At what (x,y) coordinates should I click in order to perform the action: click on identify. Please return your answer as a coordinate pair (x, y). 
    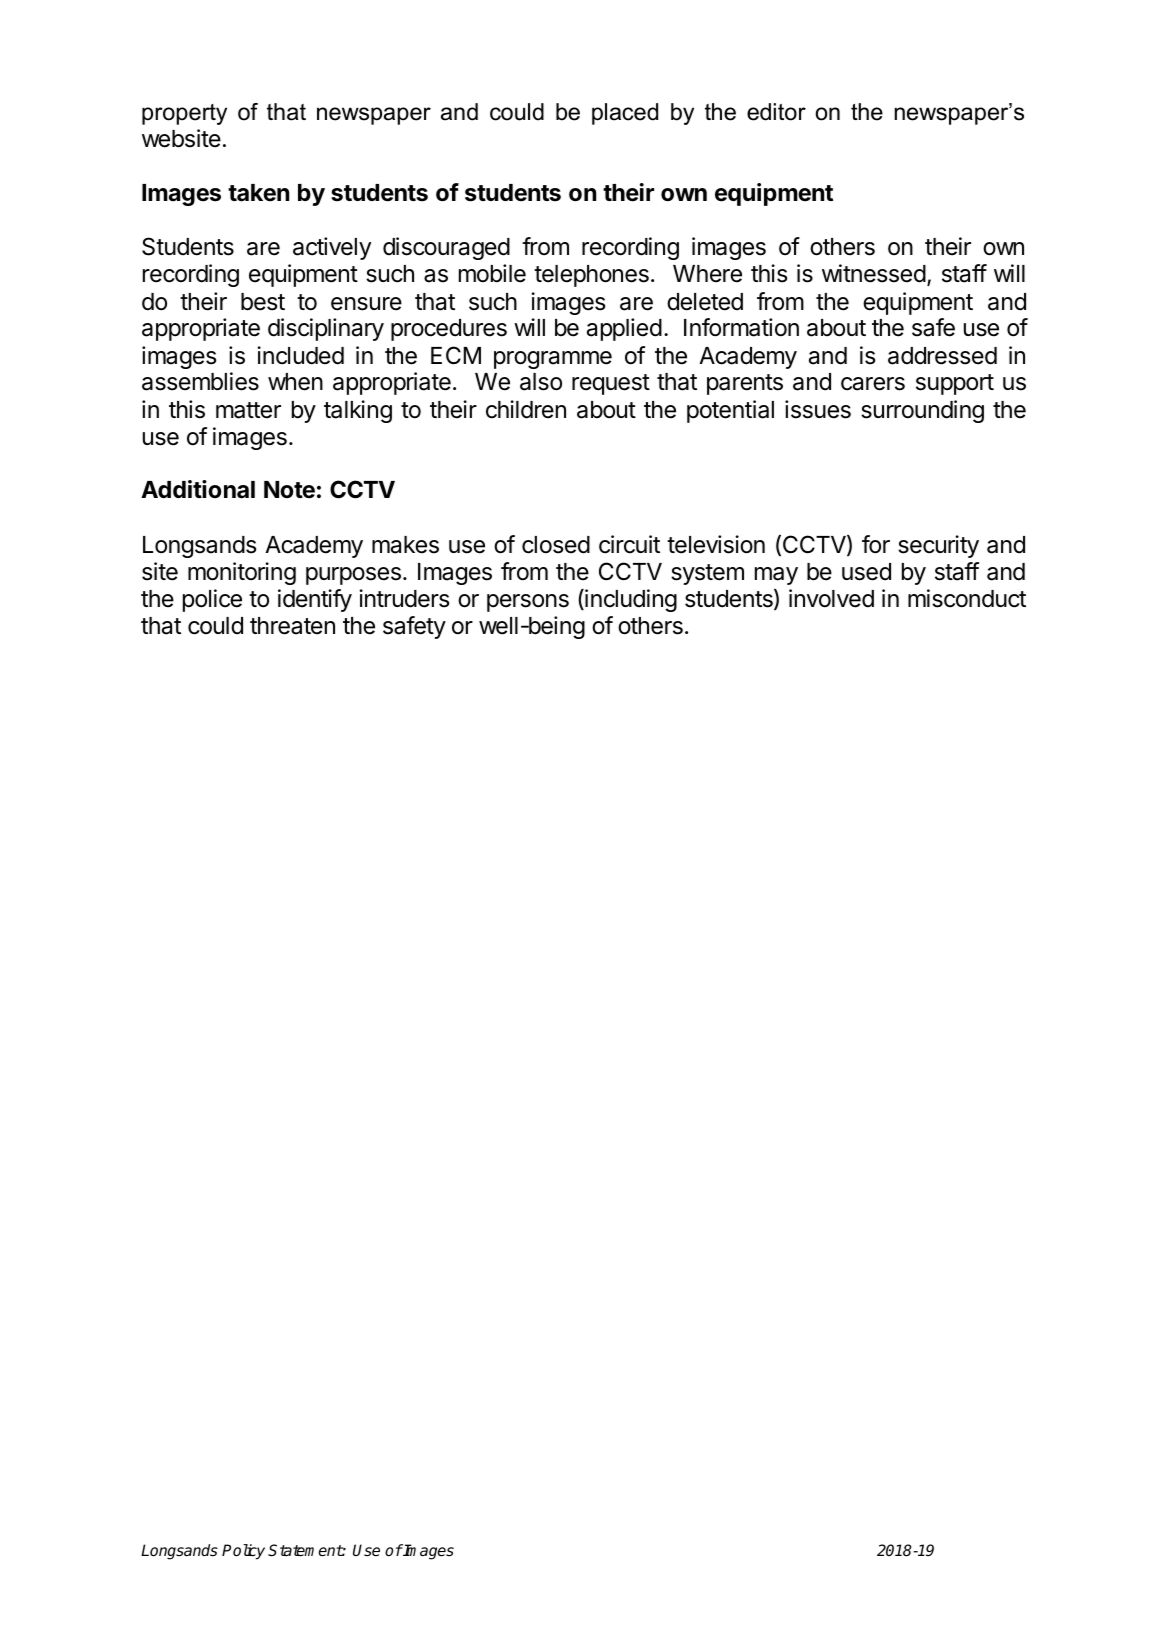
    Looking at the image, I should click on (315, 600).
